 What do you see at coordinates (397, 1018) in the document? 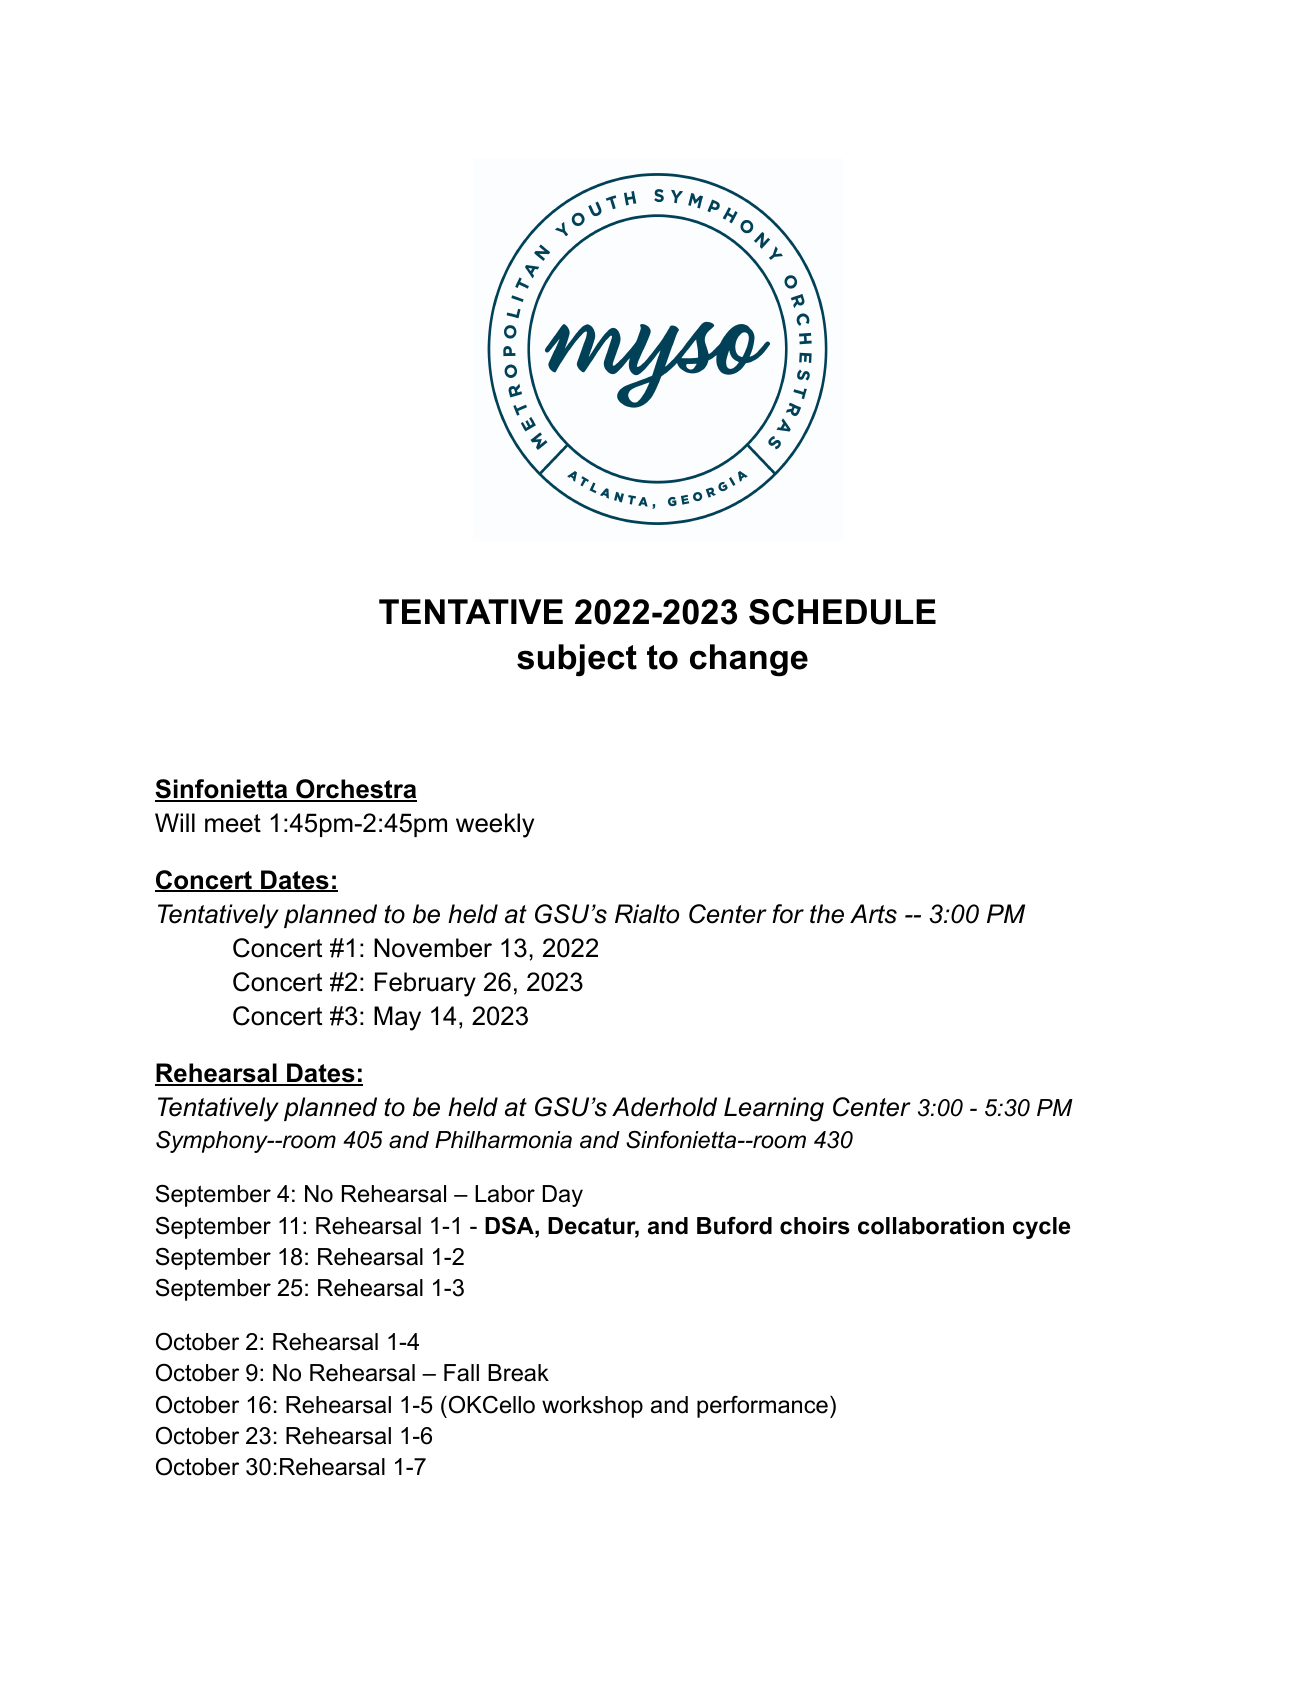
I see `May` at bounding box center [397, 1018].
